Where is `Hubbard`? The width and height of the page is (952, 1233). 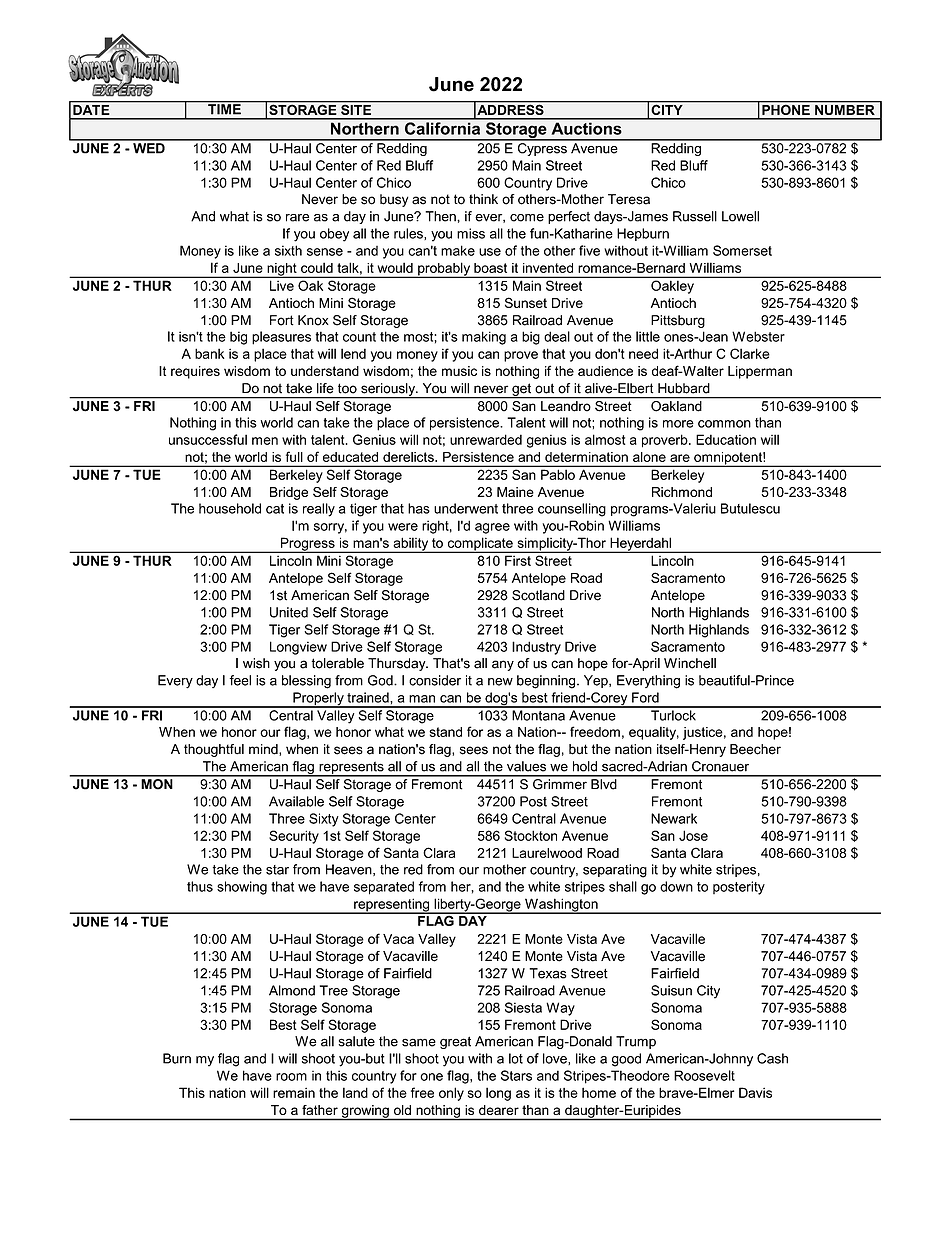 Hubbard is located at coordinates (684, 388).
